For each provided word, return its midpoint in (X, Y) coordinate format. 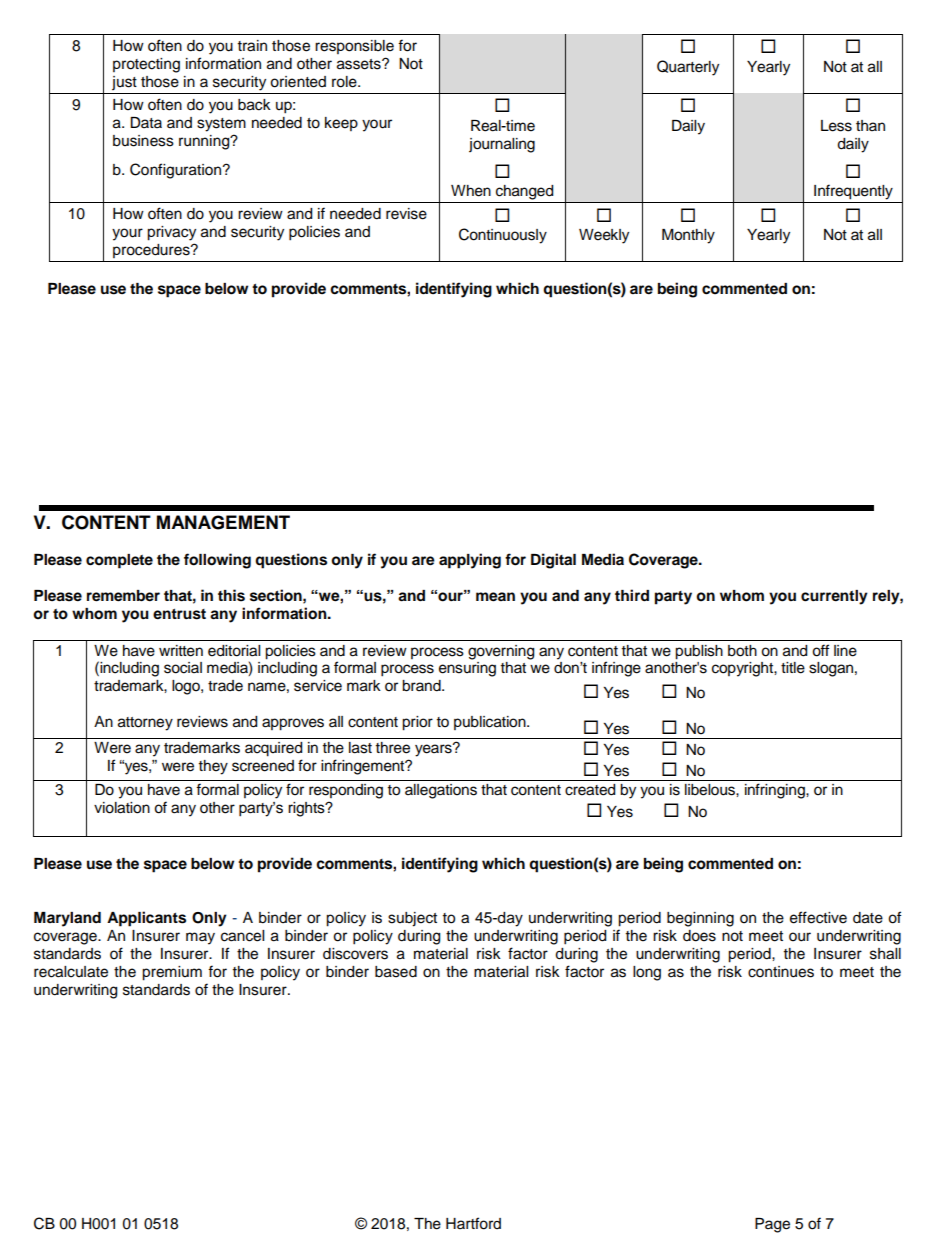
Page (772, 1225)
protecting (146, 65)
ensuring (467, 669)
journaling (502, 145)
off (820, 650)
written (181, 651)
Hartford (473, 1223)
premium (172, 973)
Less (836, 126)
